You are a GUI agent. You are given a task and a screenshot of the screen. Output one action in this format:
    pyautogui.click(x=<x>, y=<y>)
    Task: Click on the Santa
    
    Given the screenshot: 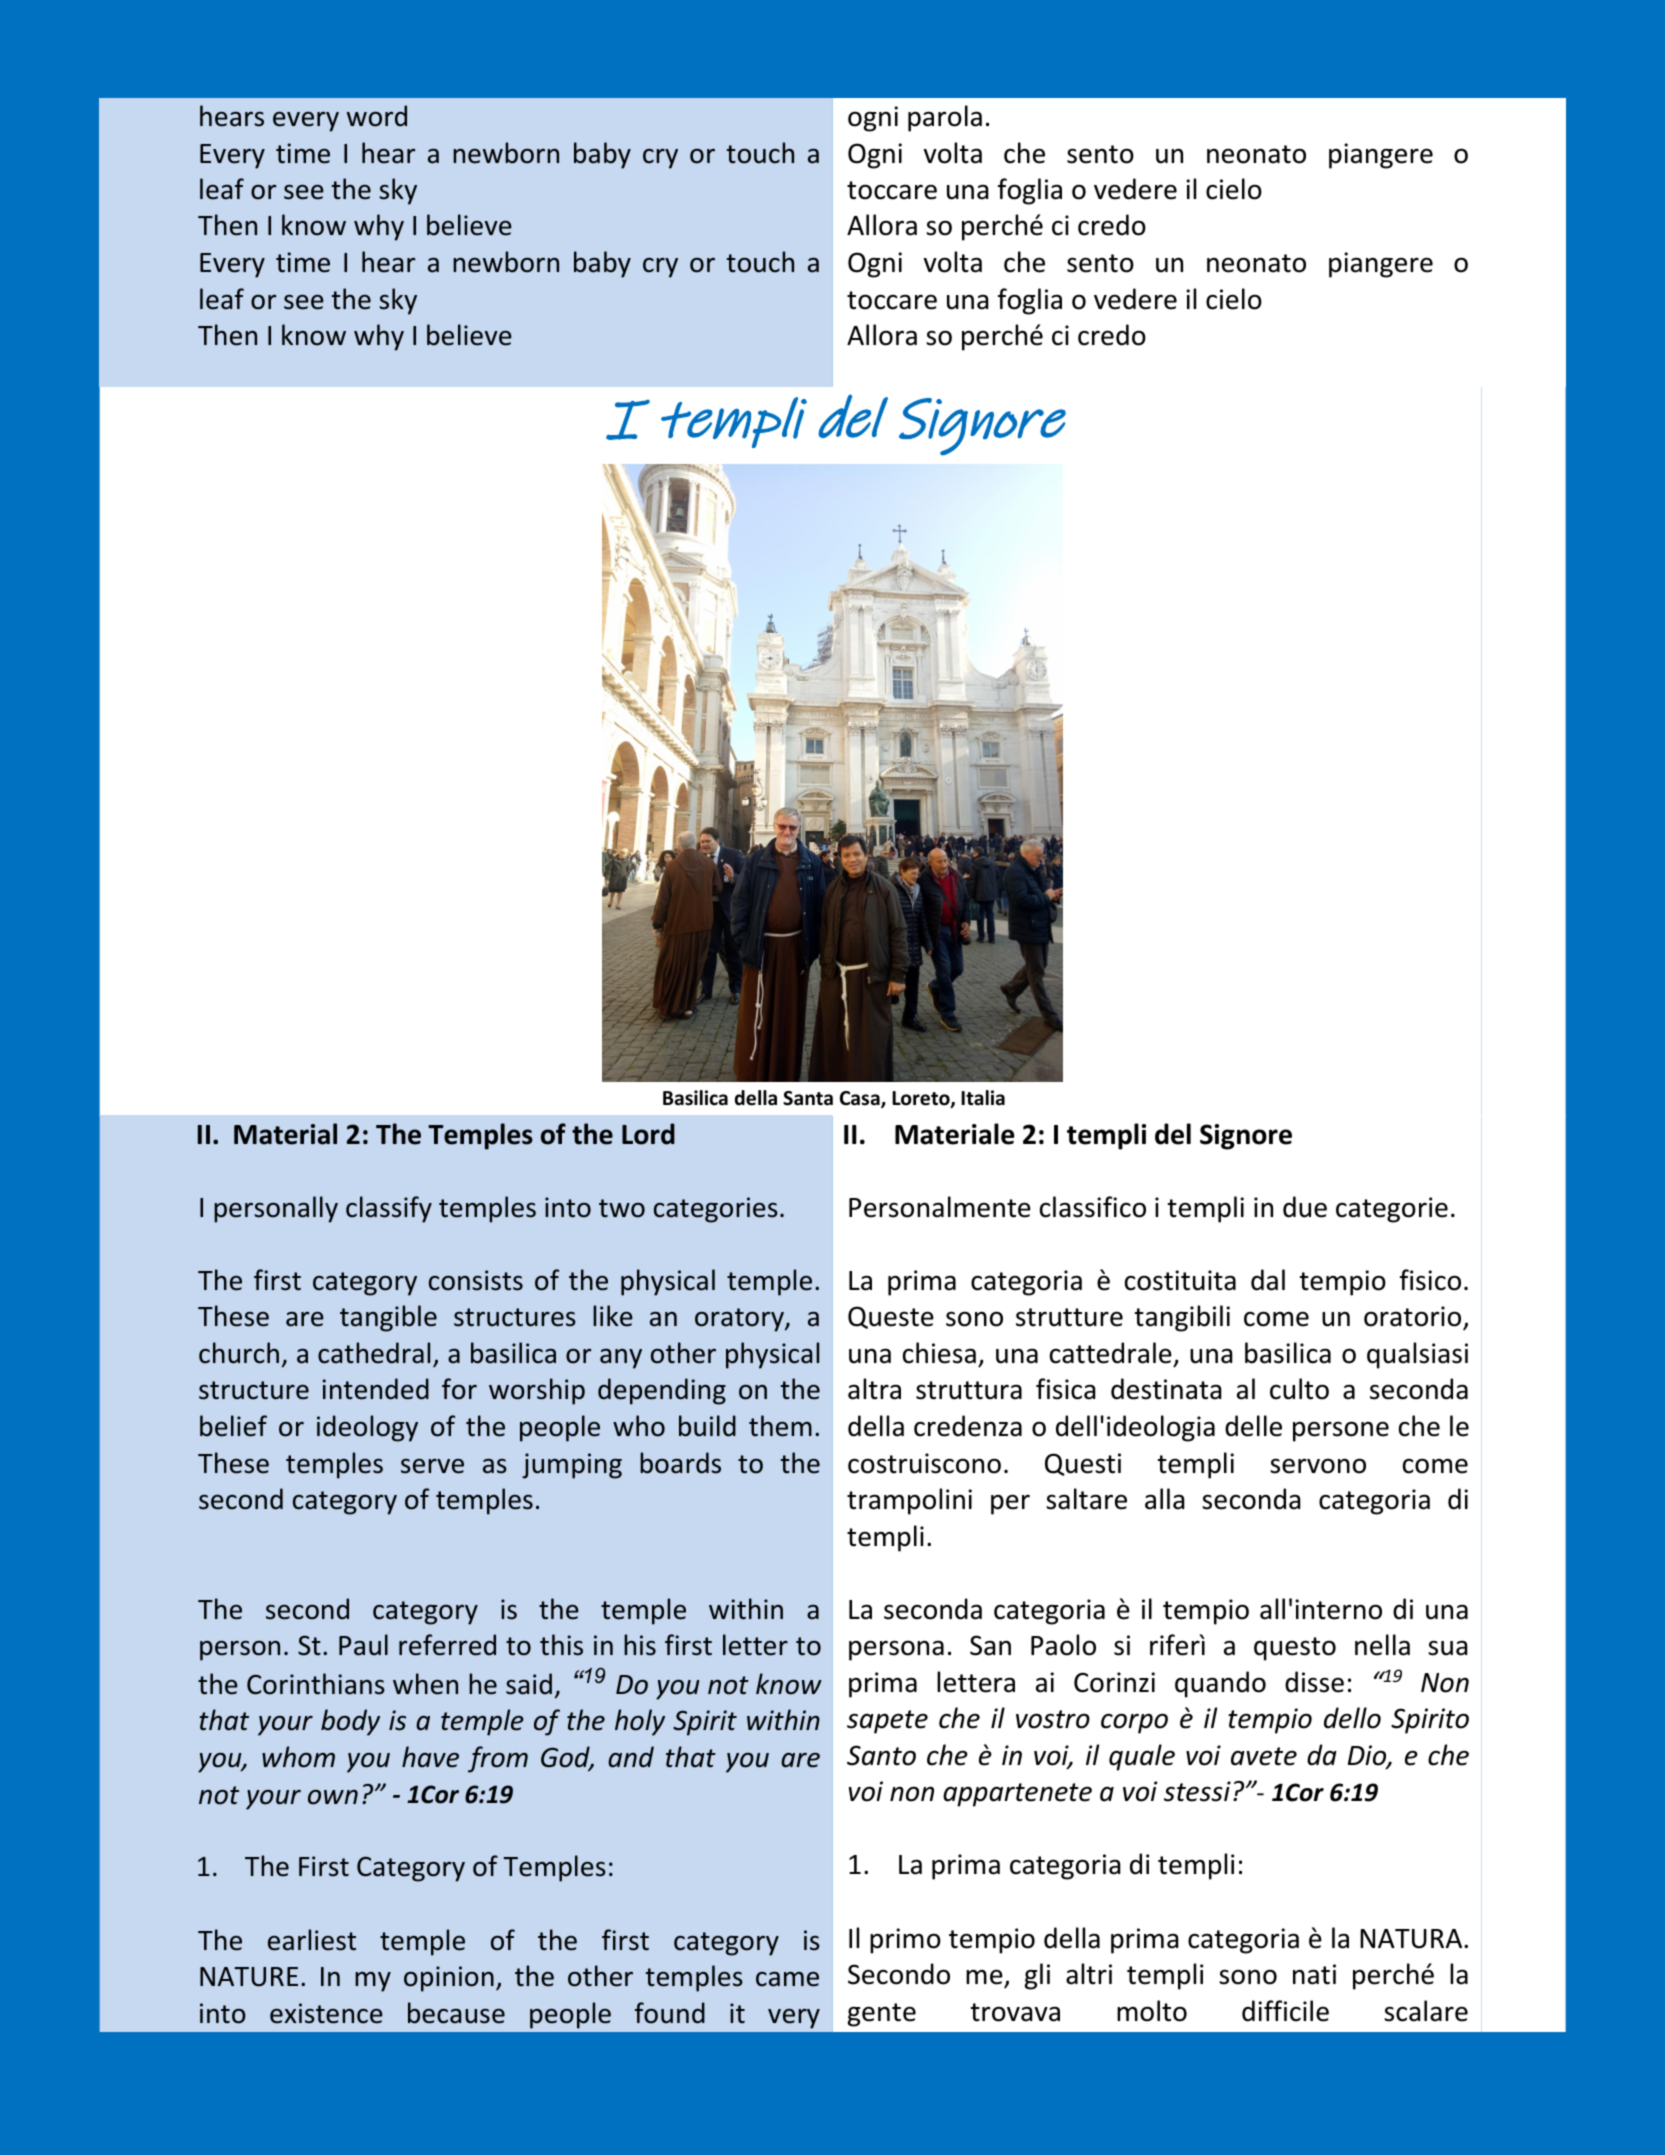 What is the action you would take?
    pyautogui.click(x=808, y=1098)
